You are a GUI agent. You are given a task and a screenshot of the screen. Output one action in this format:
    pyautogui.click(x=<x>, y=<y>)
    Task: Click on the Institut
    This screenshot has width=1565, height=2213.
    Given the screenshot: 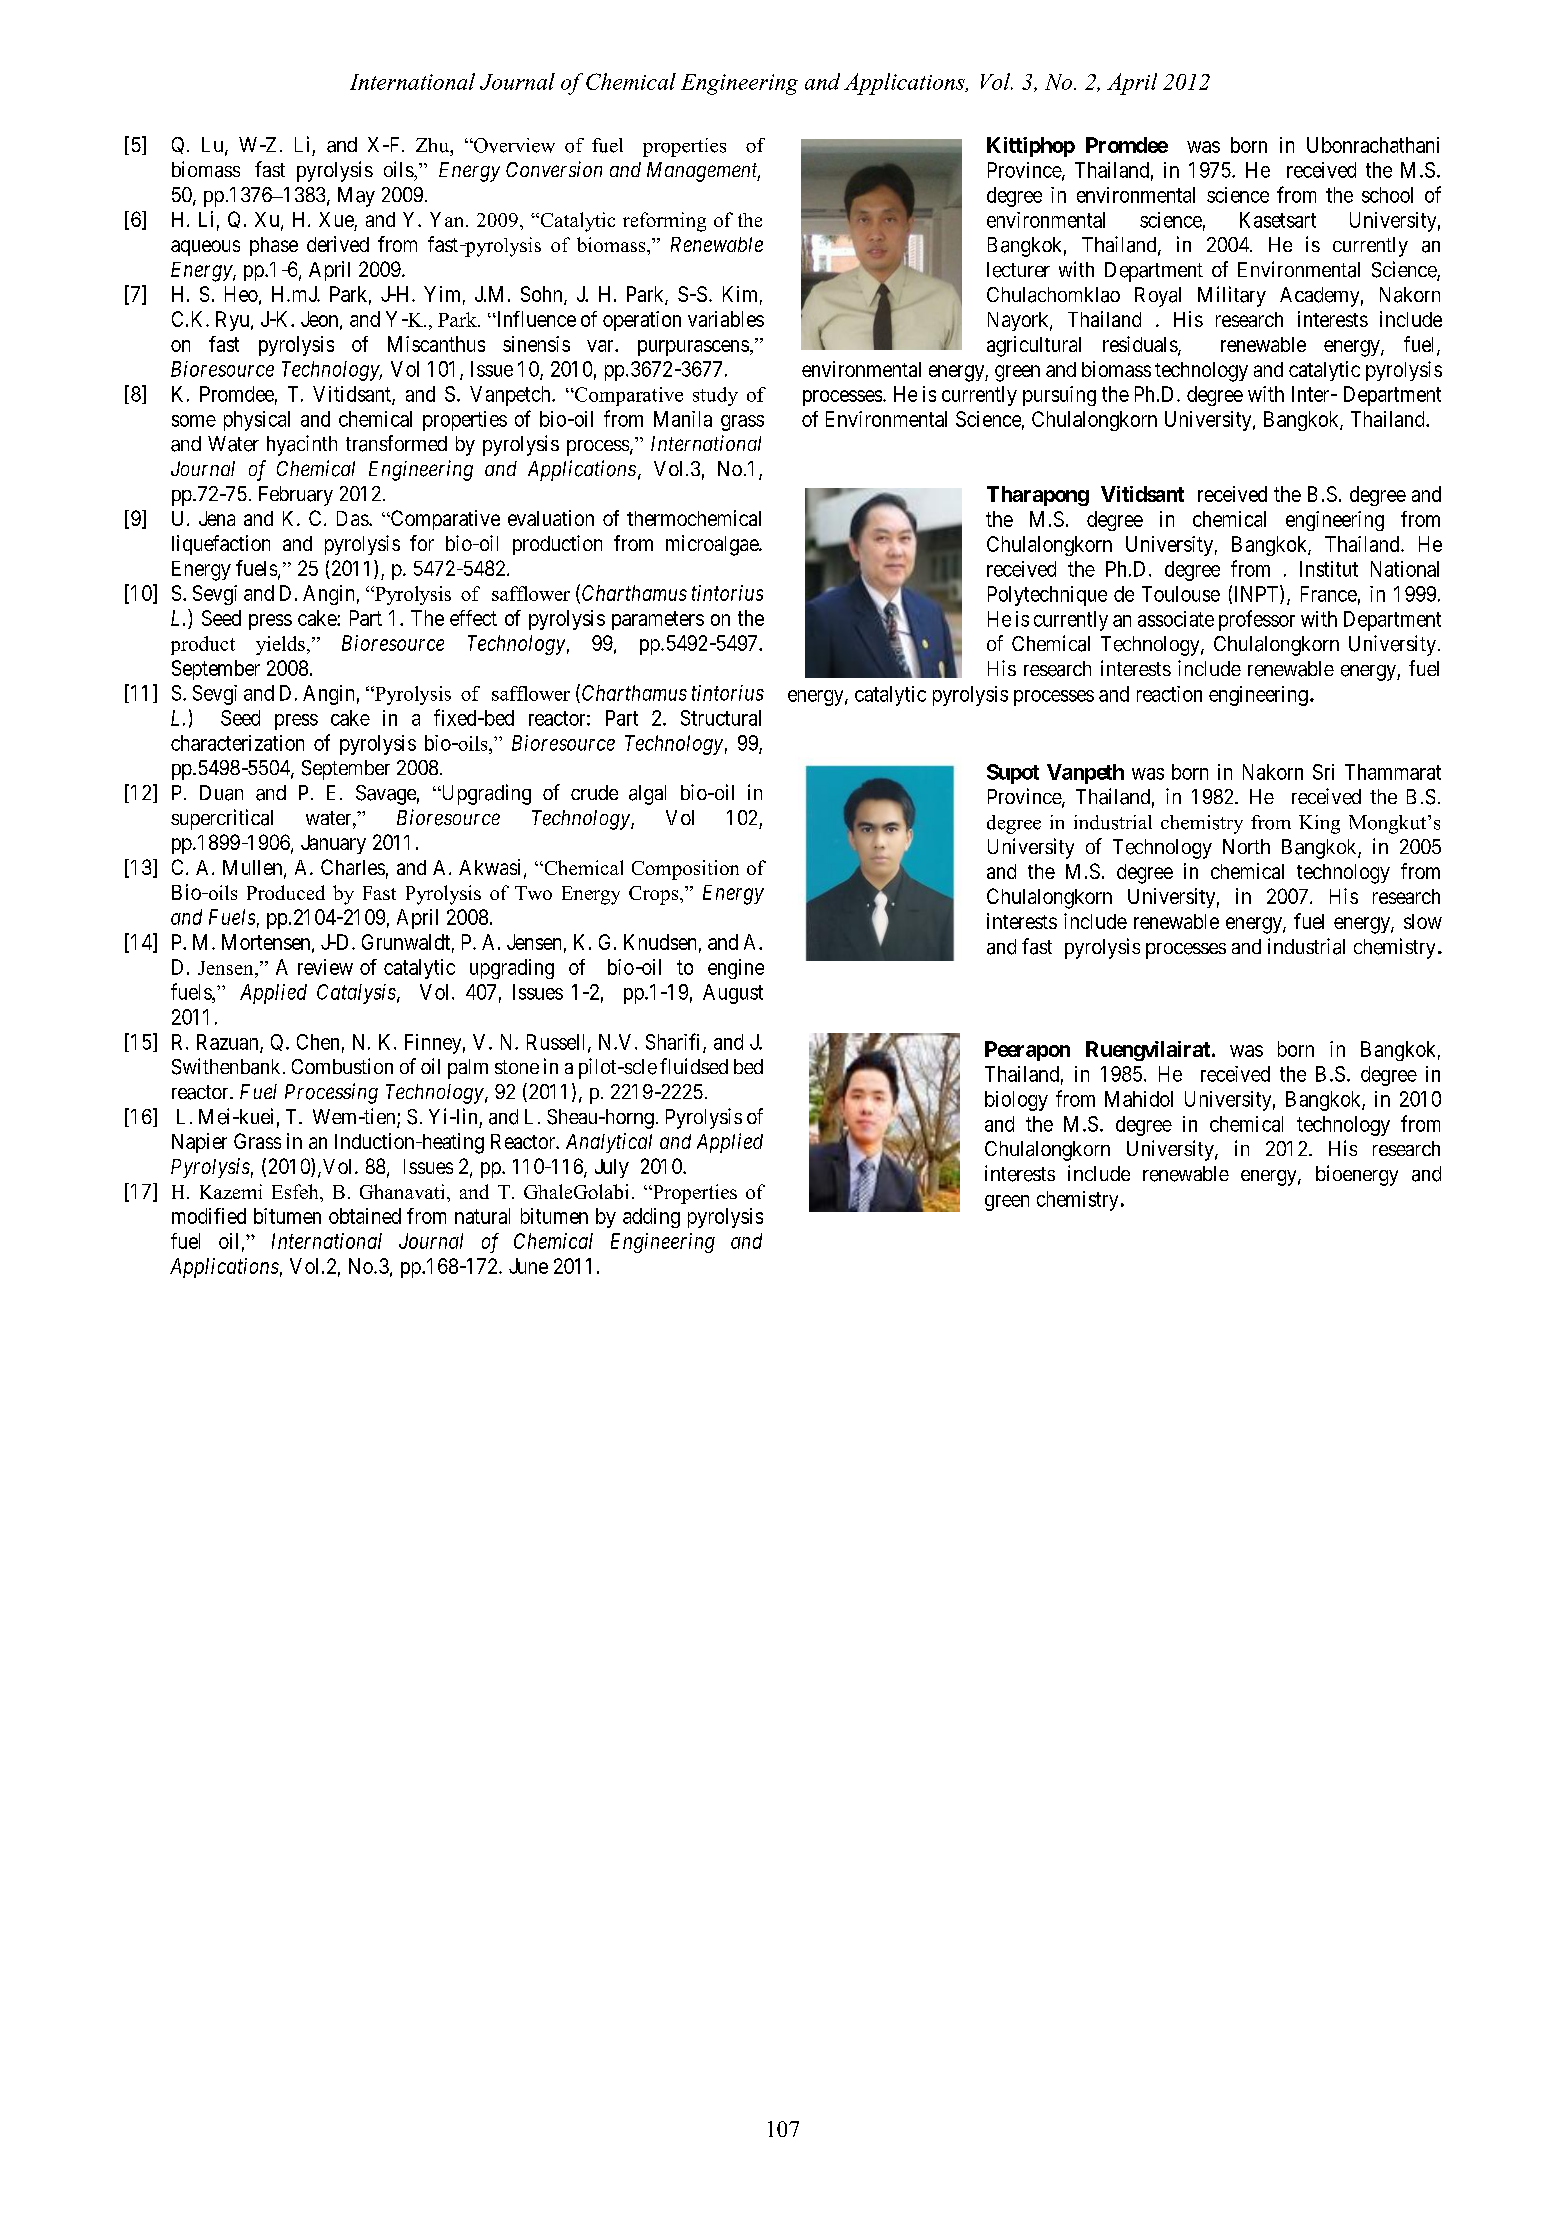 What is the action you would take?
    pyautogui.click(x=1329, y=569)
